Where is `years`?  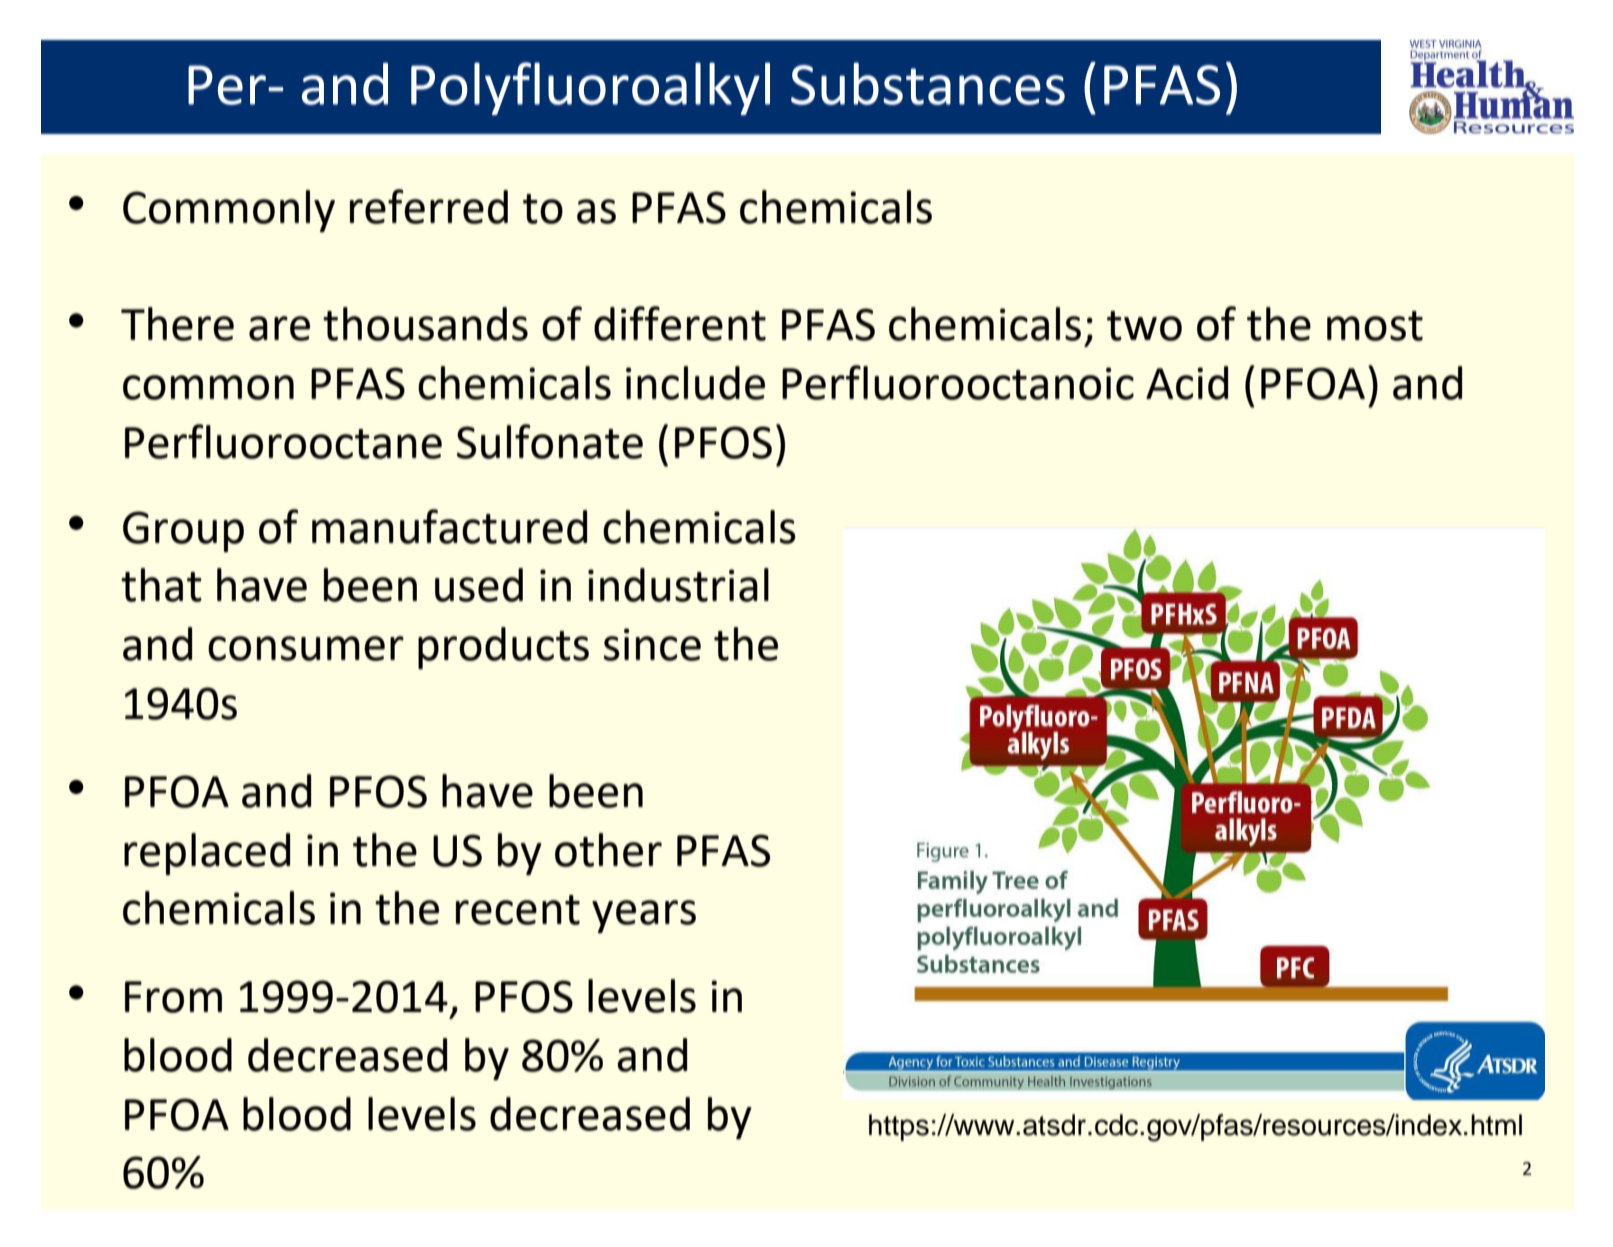 years is located at coordinates (644, 916).
